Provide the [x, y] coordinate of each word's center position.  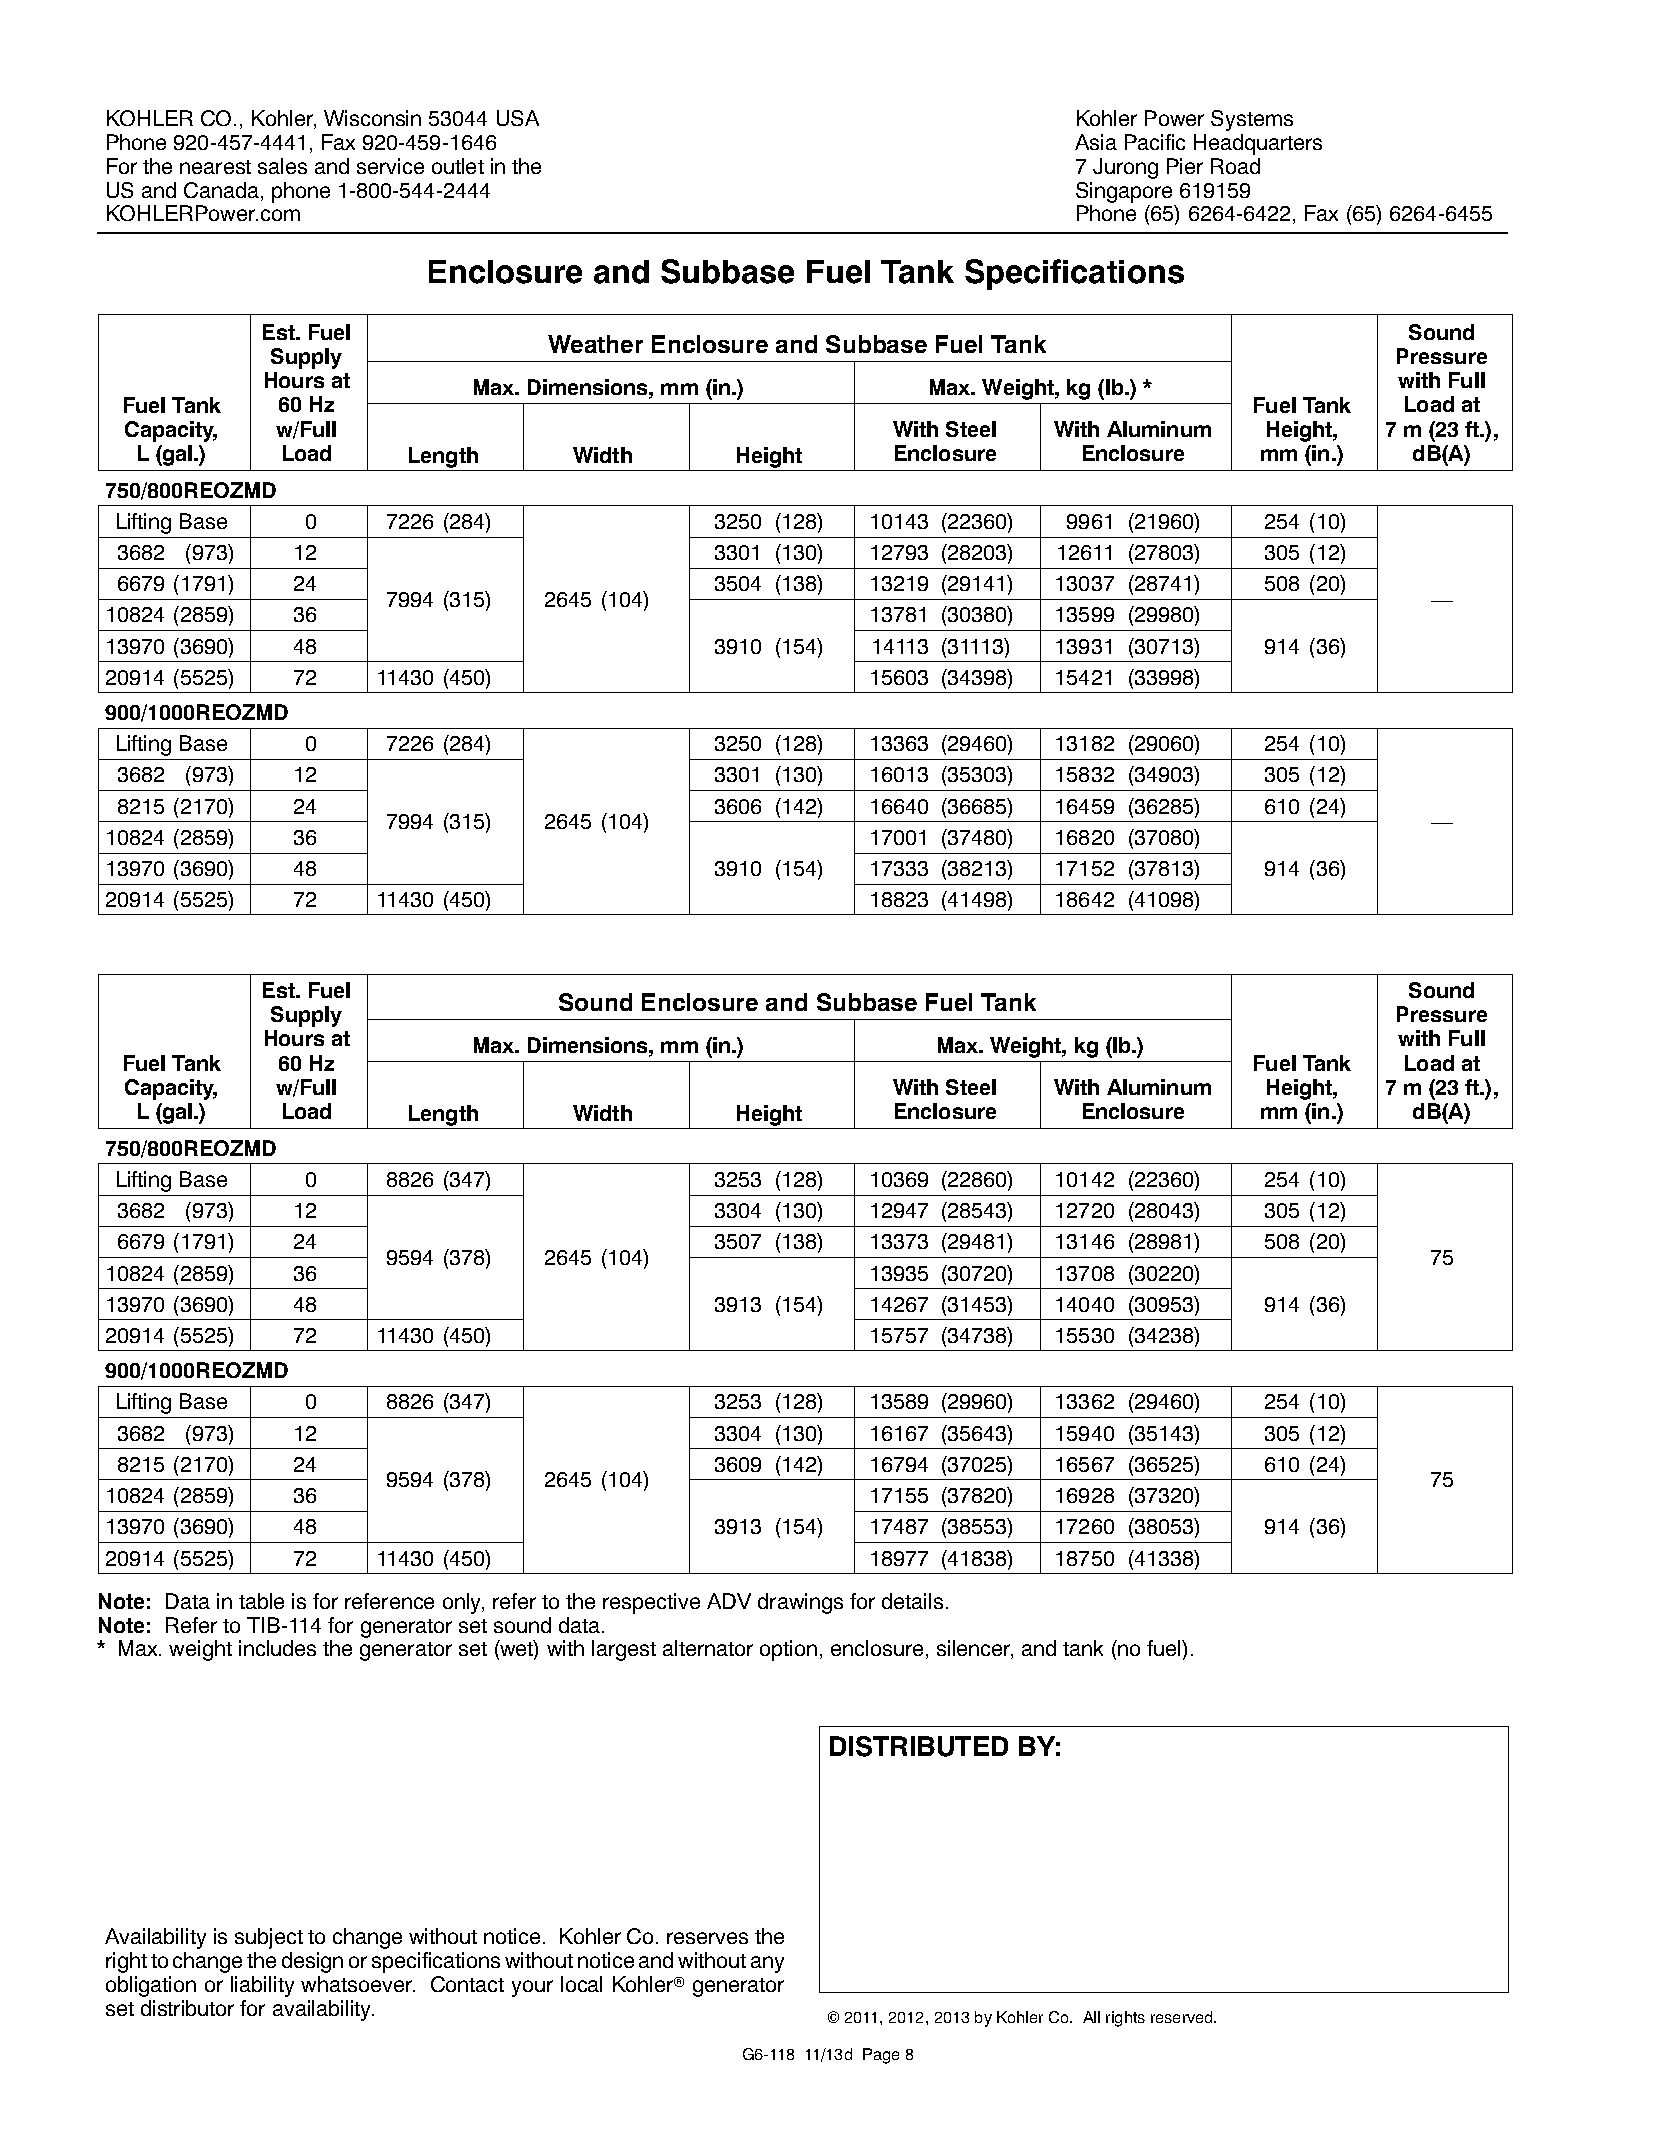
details [912, 1601]
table [261, 1601]
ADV [729, 1601]
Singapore [1124, 192]
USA [518, 118]
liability [262, 1986]
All [1091, 2017]
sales [282, 166]
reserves [707, 1938]
